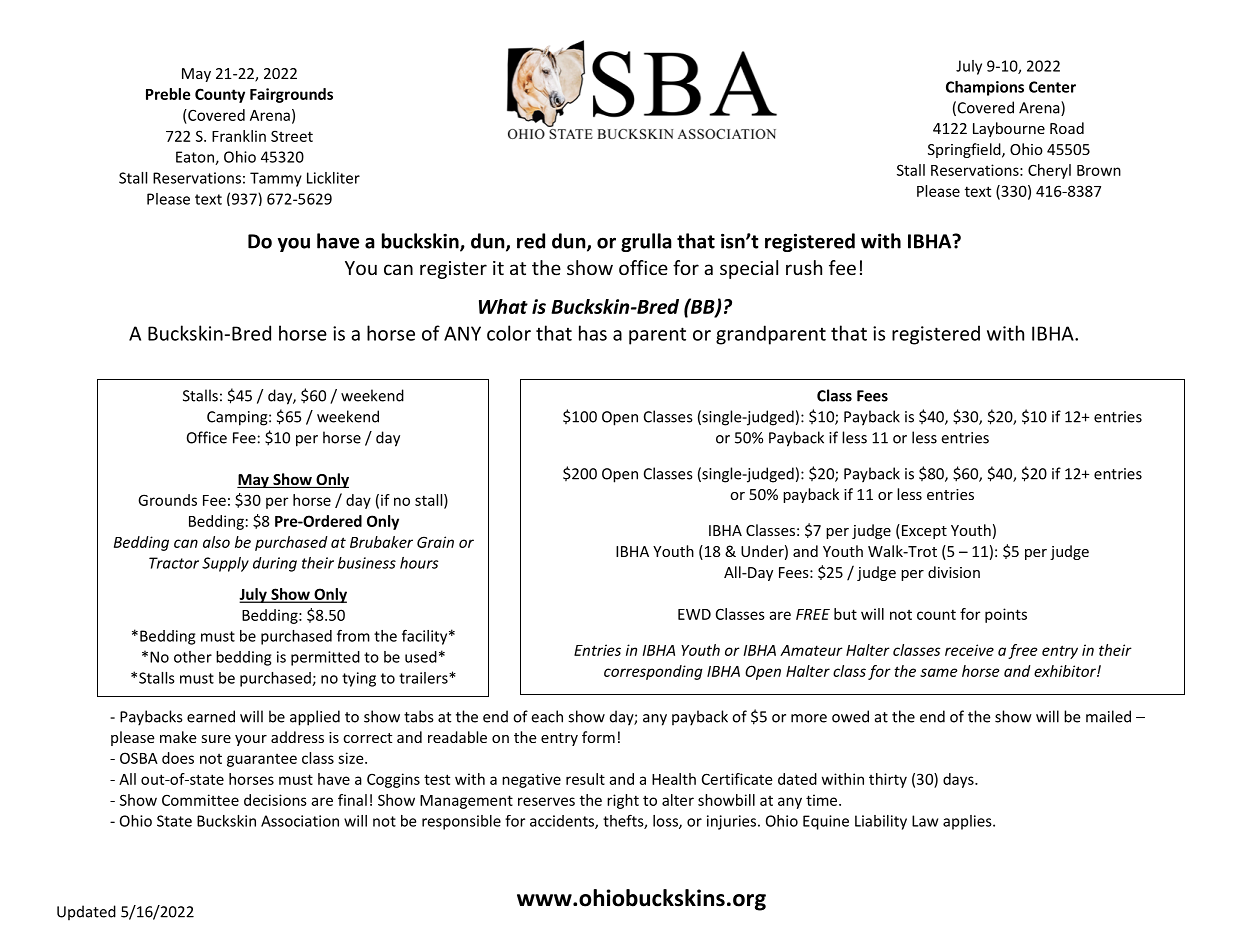 Image resolution: width=1233 pixels, height=952 pixels. Describe the element at coordinates (1052, 87) in the screenshot. I see `Center` at that location.
